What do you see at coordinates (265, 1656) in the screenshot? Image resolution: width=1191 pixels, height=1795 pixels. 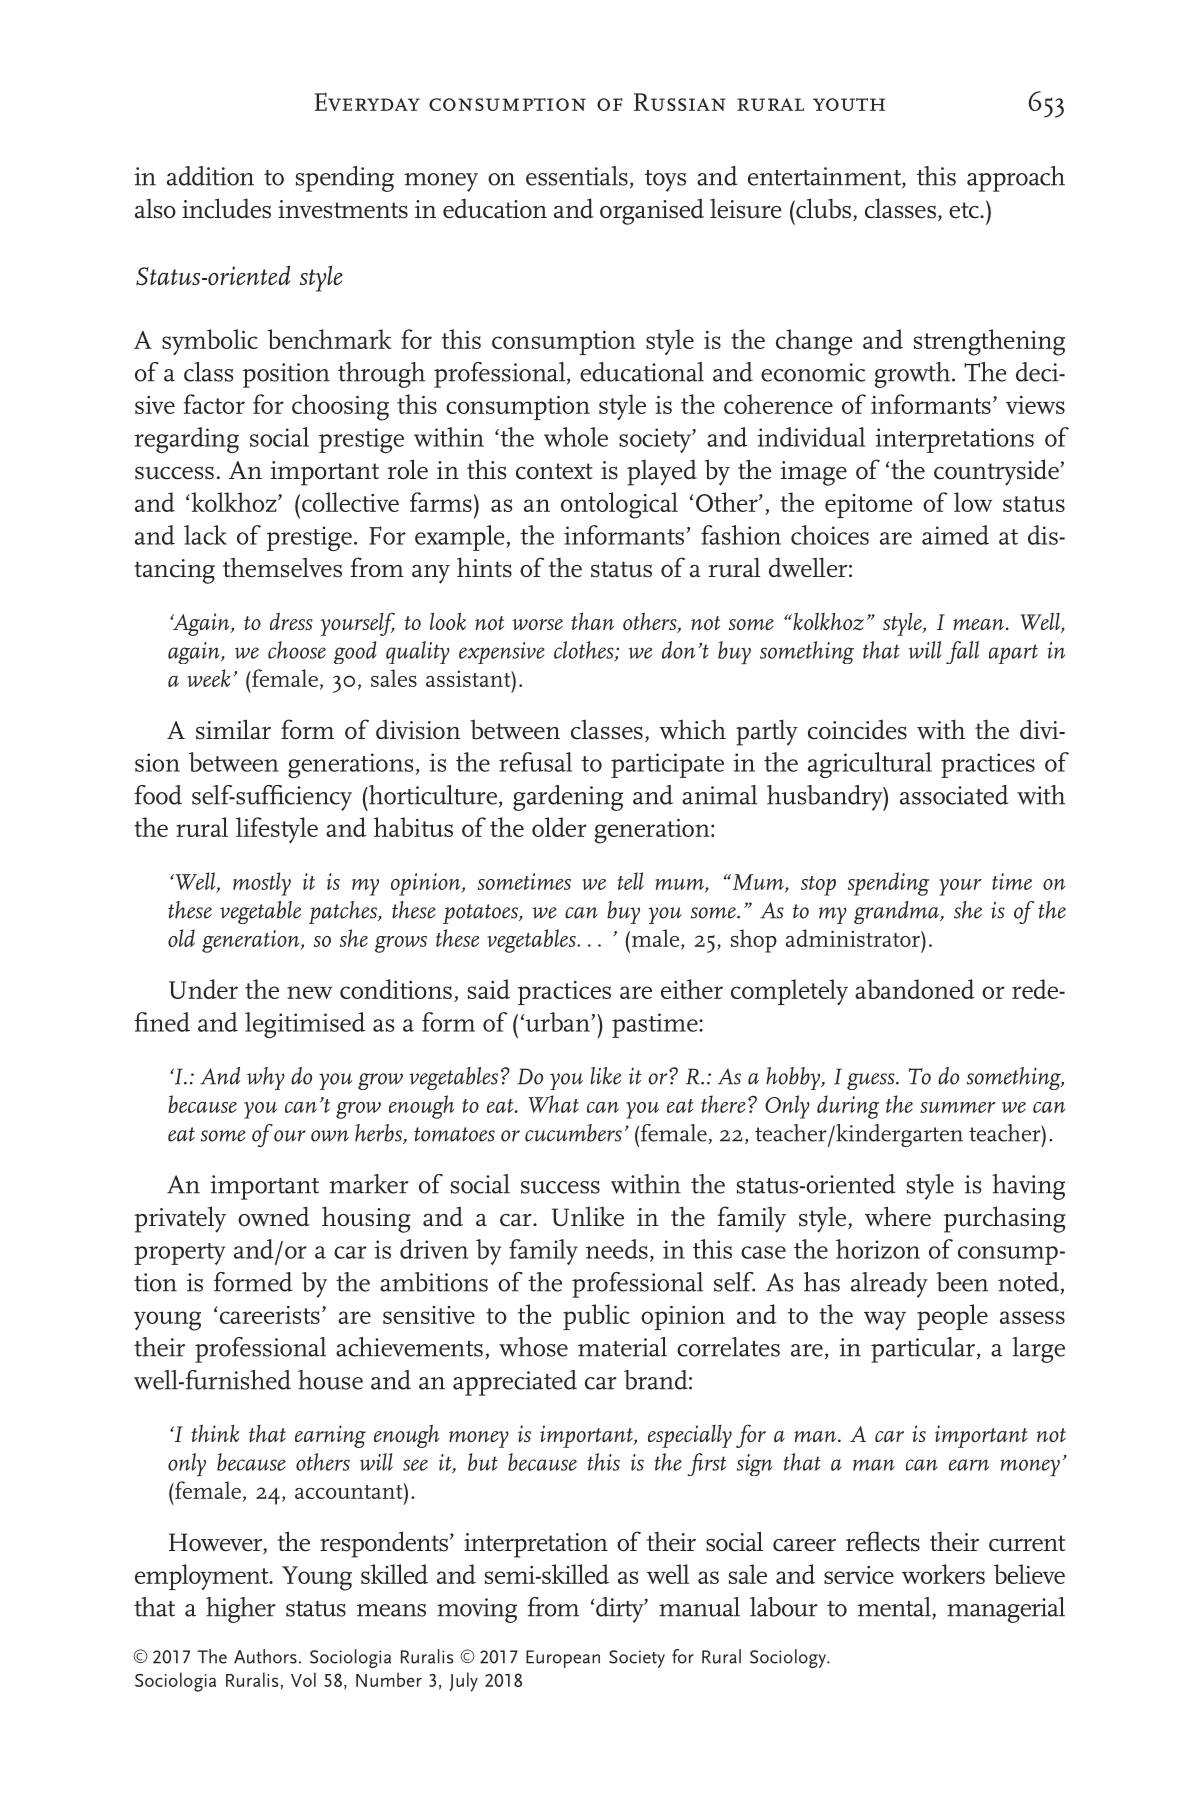 I see `Authors` at bounding box center [265, 1656].
